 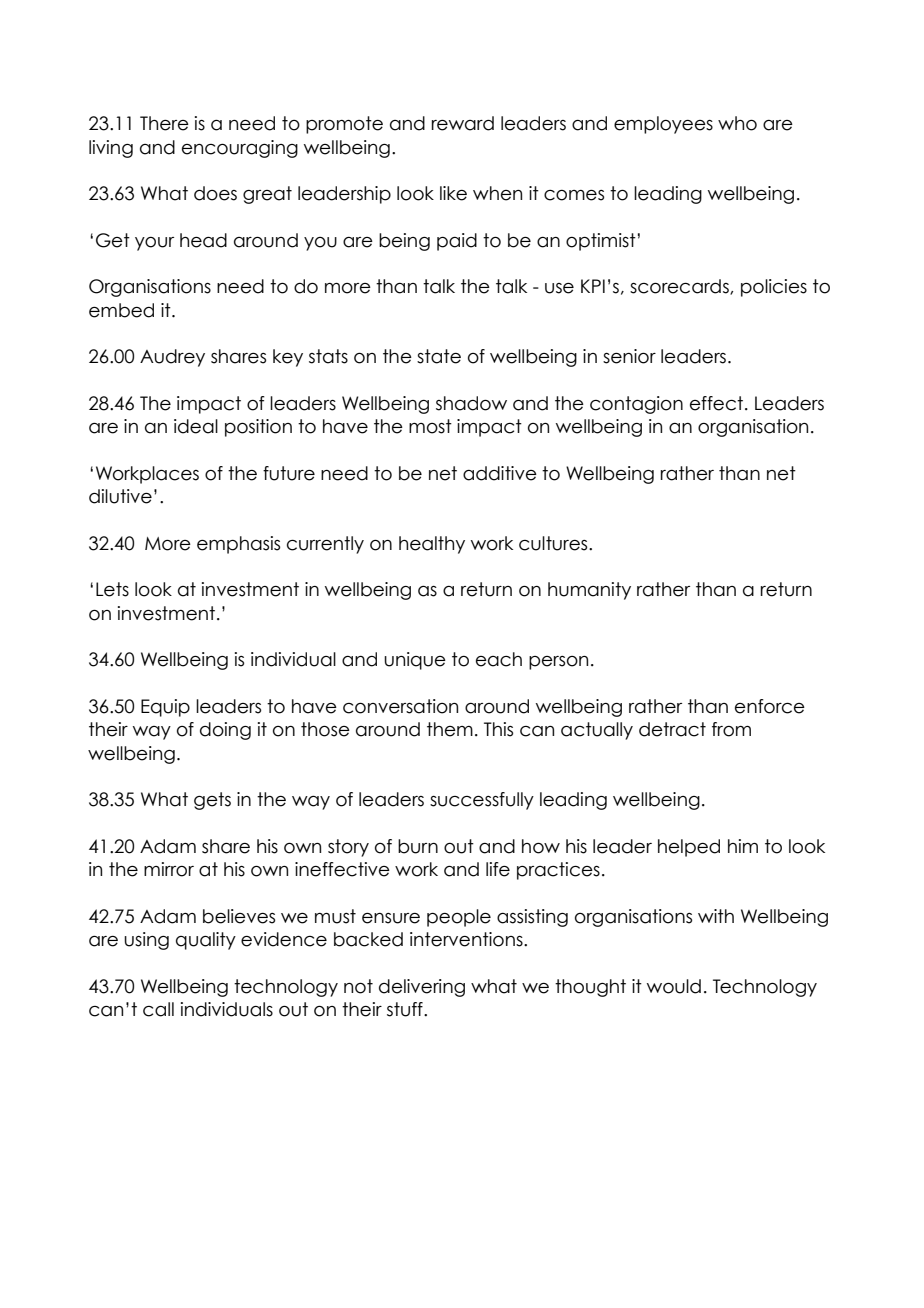 I want to click on ideal, so click(x=196, y=426).
